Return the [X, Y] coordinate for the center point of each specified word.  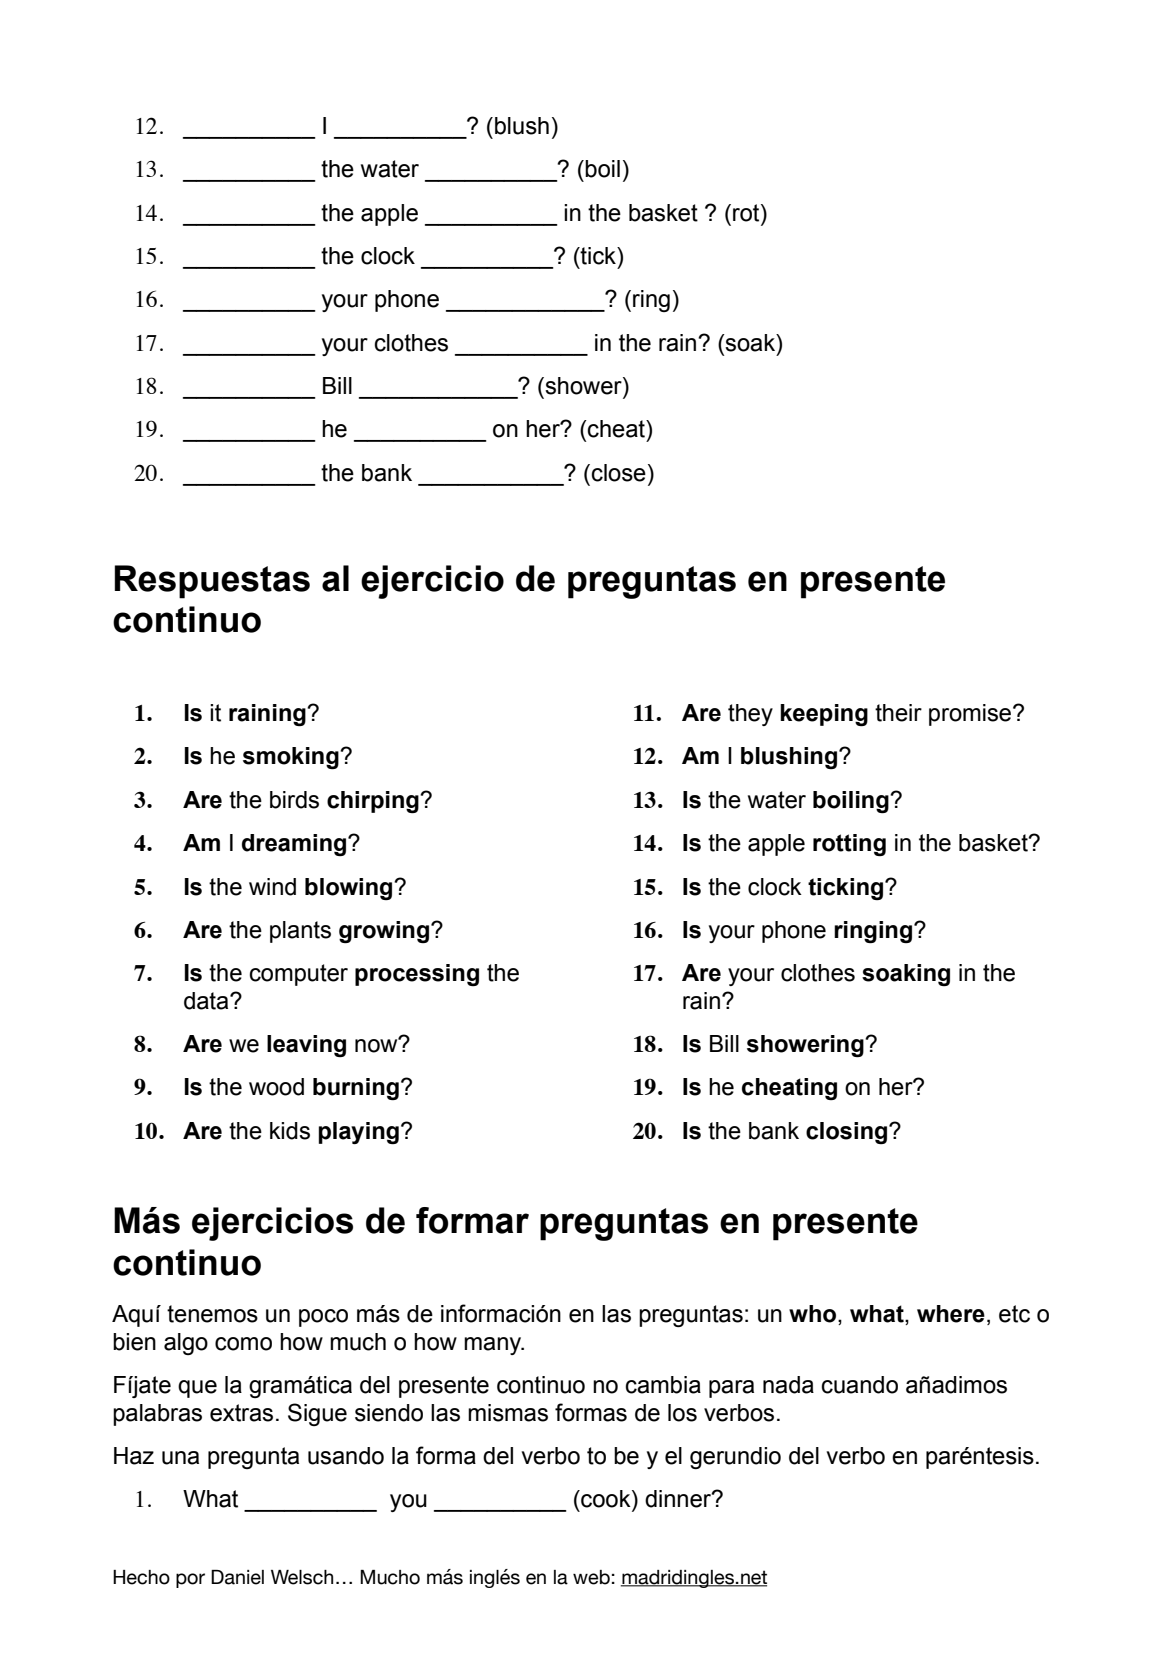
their [898, 713]
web [591, 1577]
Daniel [237, 1577]
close [619, 473]
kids [290, 1131]
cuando [860, 1385]
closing [848, 1133]
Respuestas [212, 582]
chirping [374, 802]
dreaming [295, 845]
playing [359, 1133]
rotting [849, 845]
